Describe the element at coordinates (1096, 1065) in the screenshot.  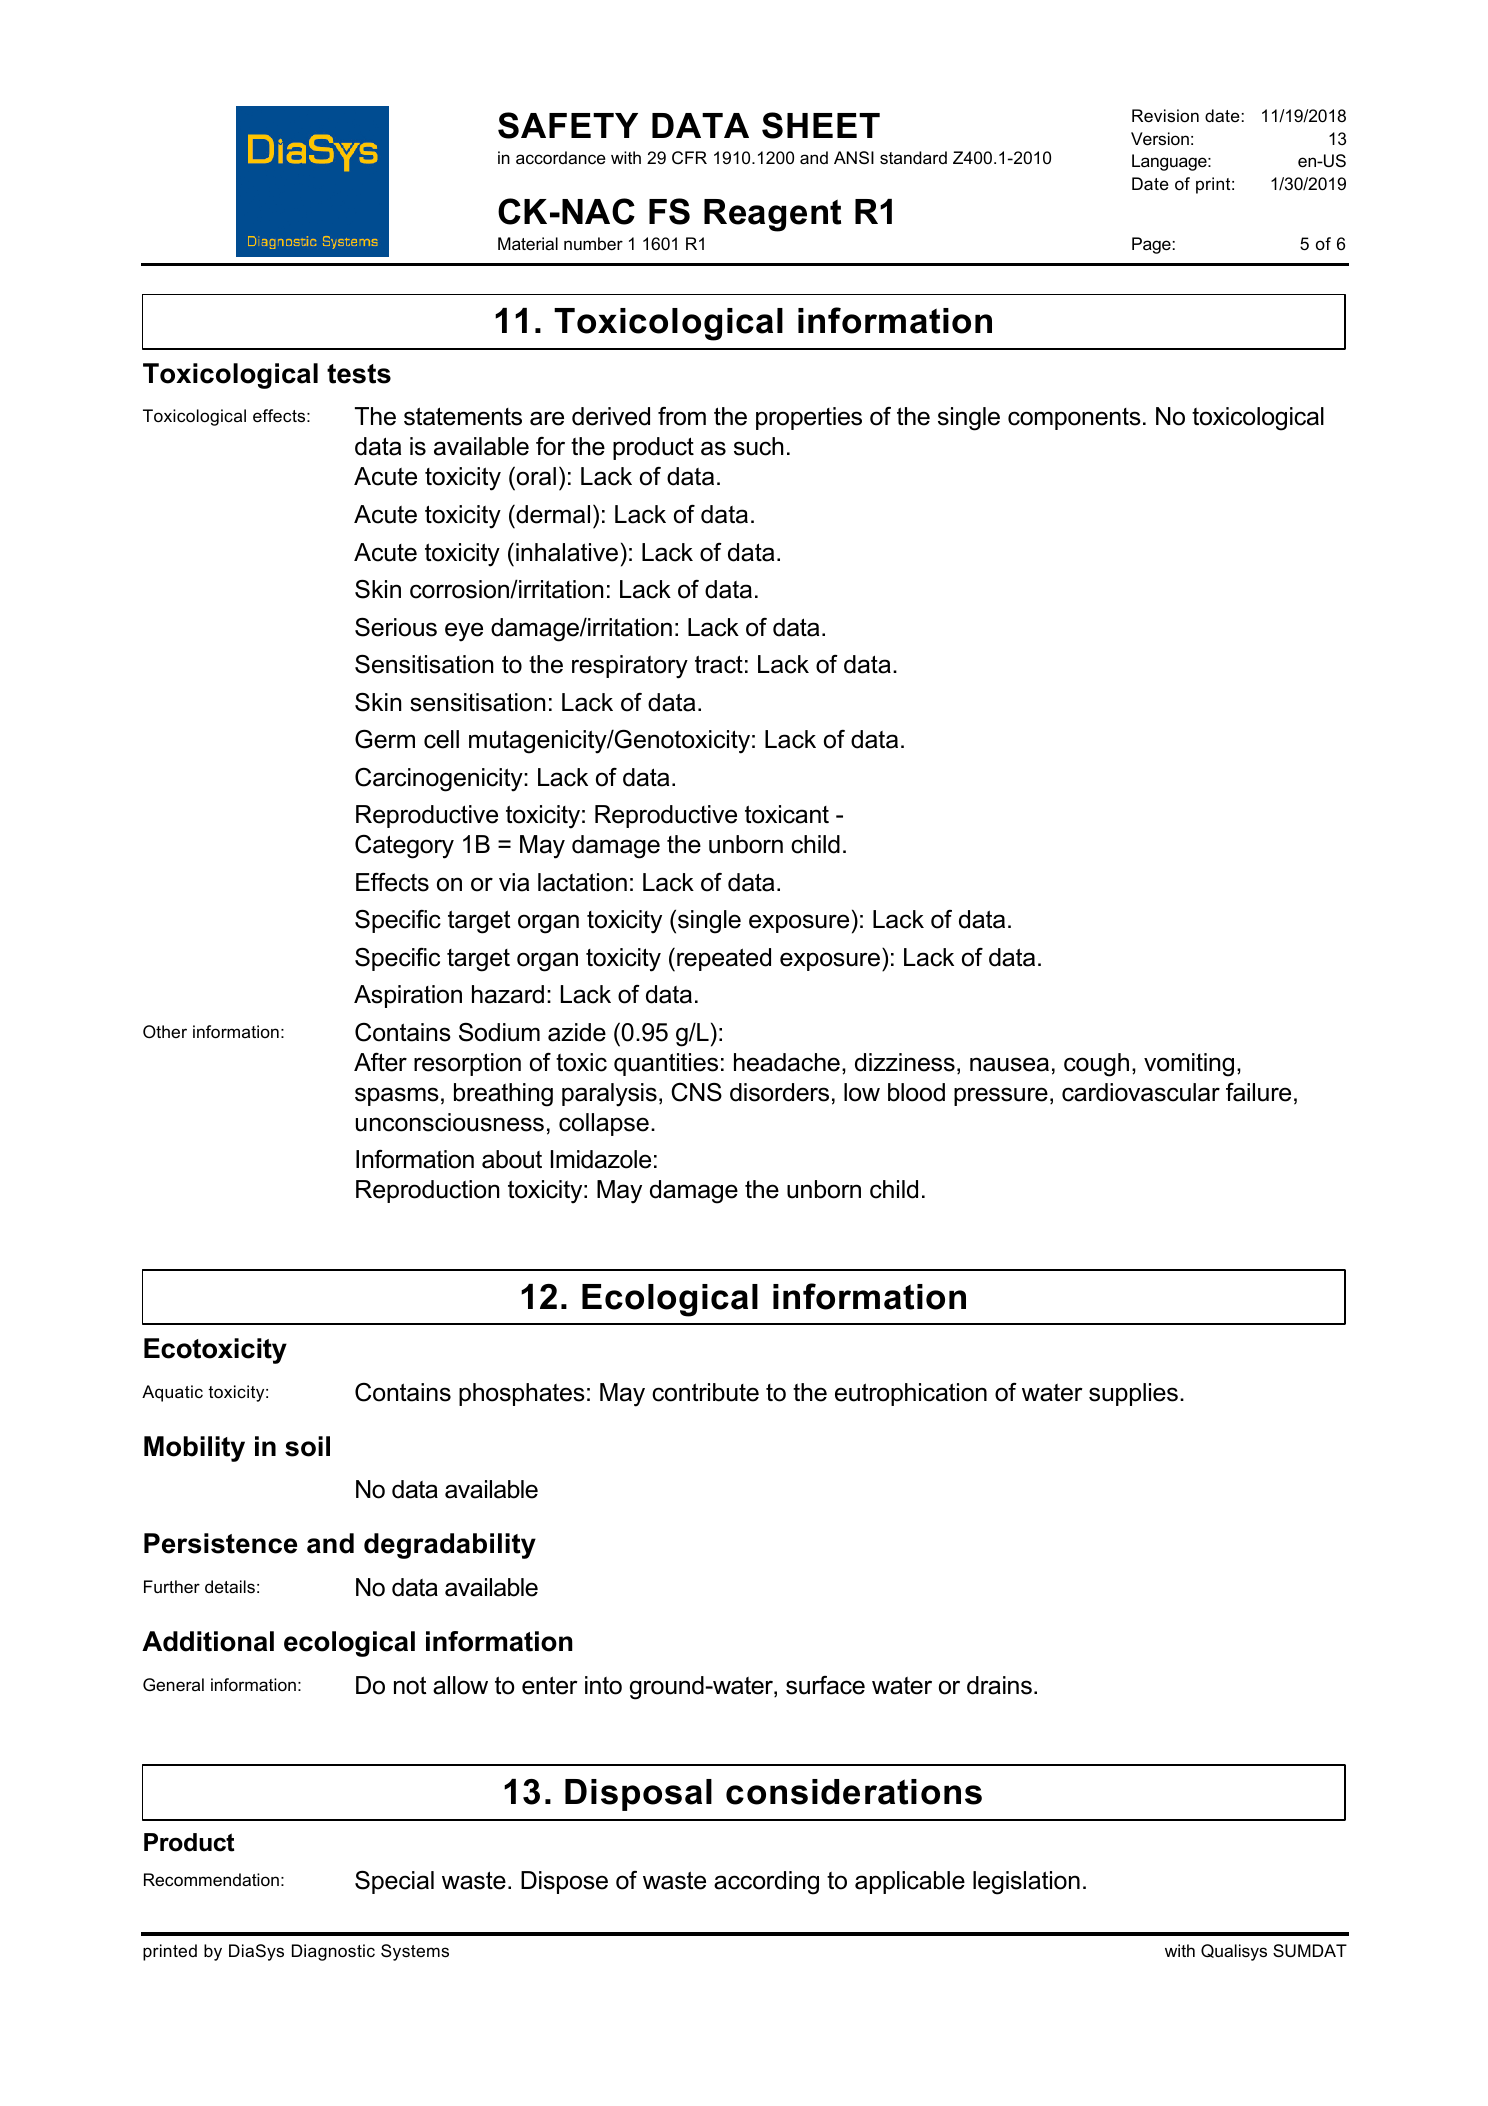
I see `cough` at that location.
